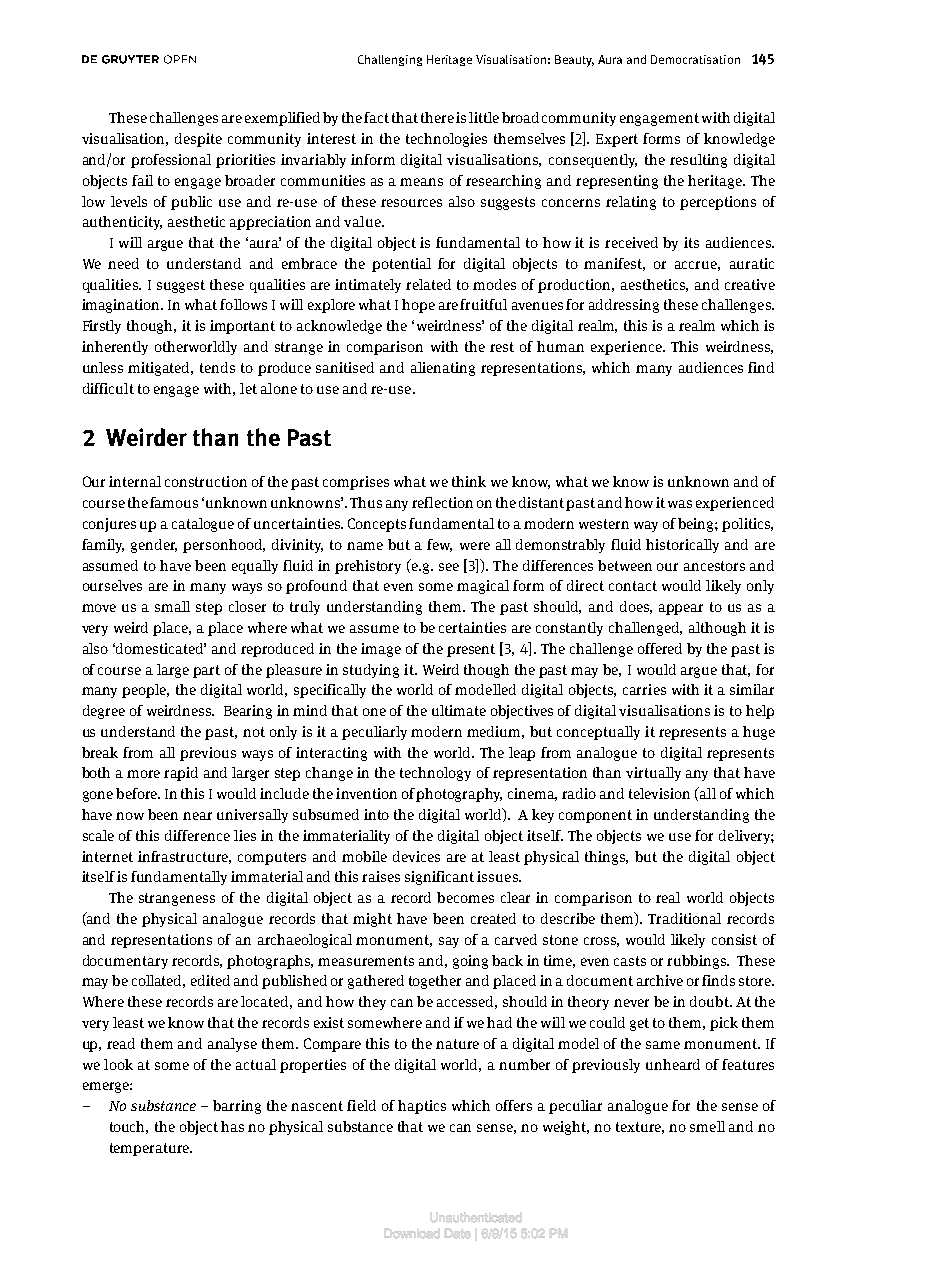  I want to click on temperature, so click(150, 1149).
